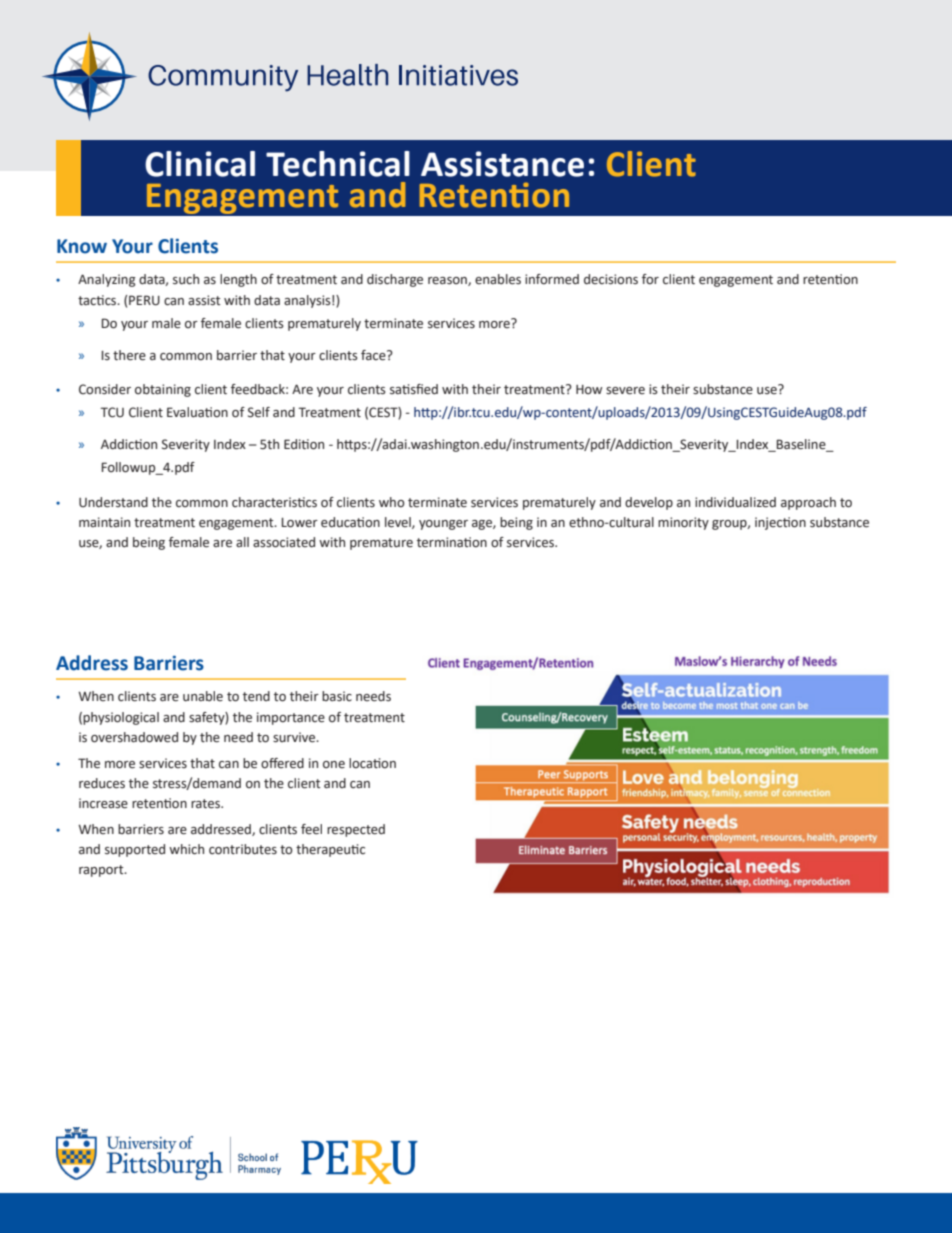 This screenshot has height=1233, width=952. Describe the element at coordinates (338, 164) in the screenshot. I see `Technical` at that location.
